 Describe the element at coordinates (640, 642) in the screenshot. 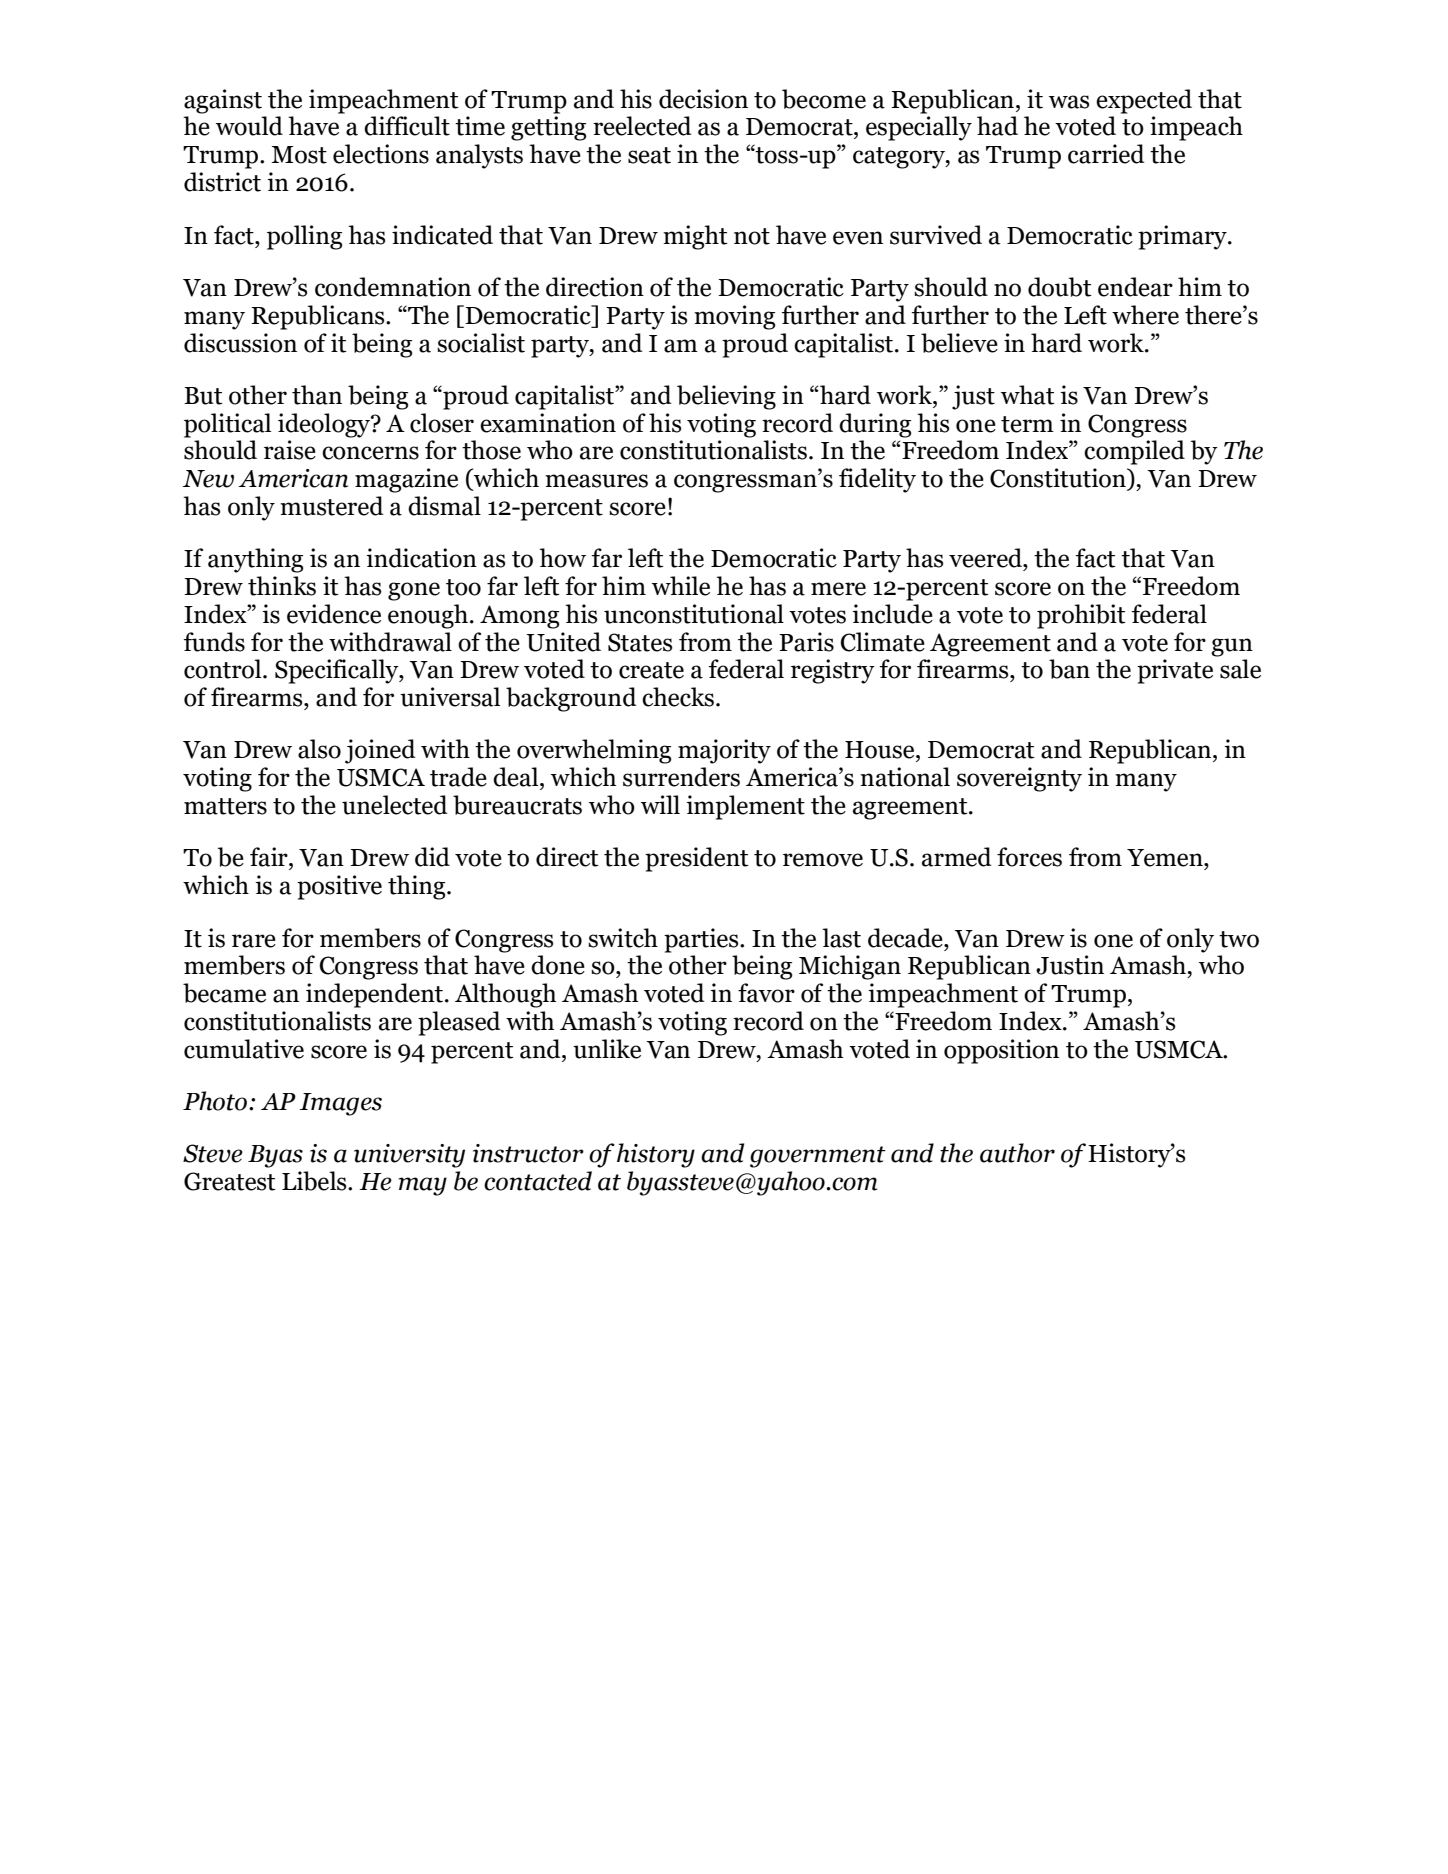

I see `States` at that location.
